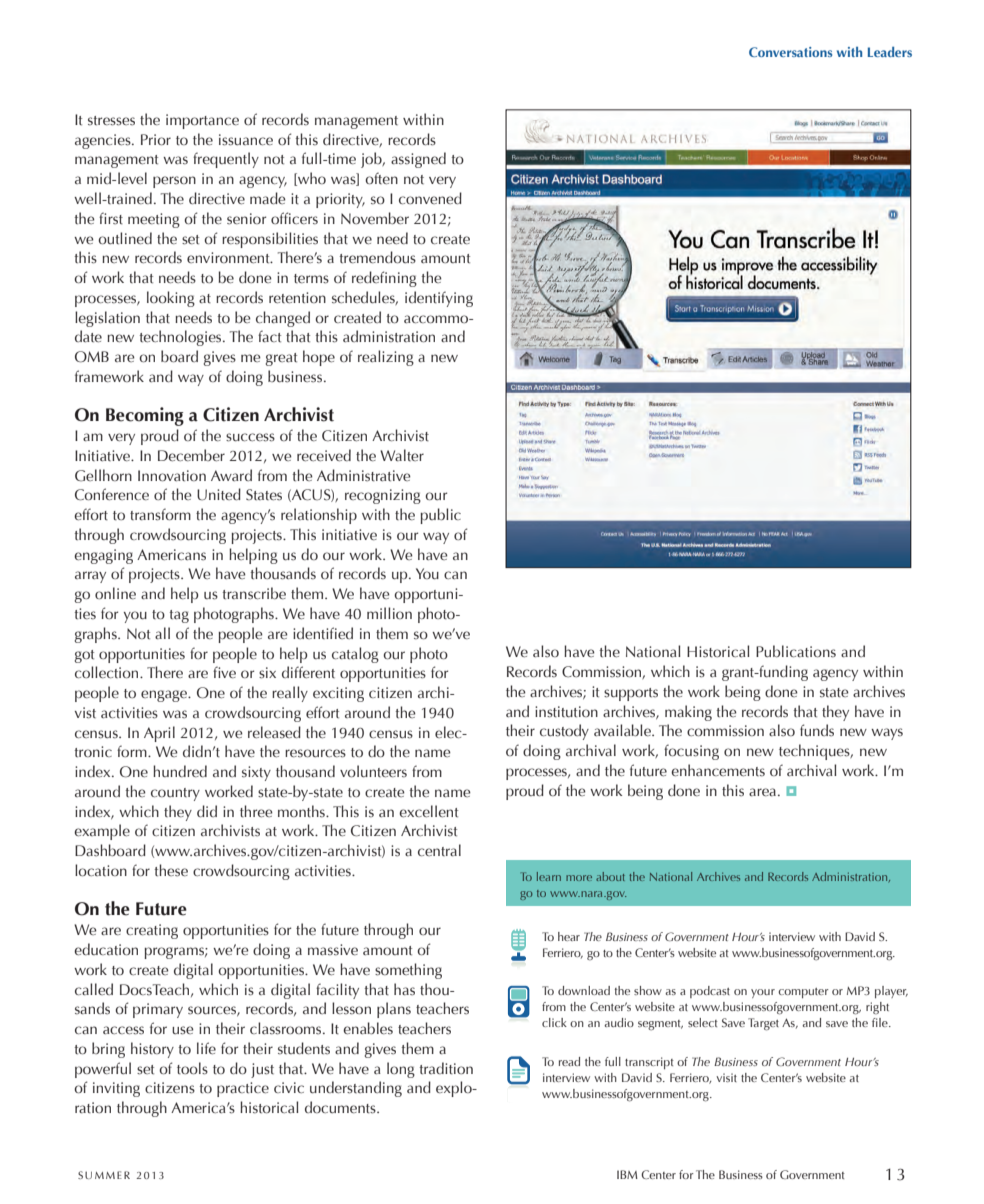 The height and width of the image is (1204, 984). I want to click on importance, so click(202, 121).
